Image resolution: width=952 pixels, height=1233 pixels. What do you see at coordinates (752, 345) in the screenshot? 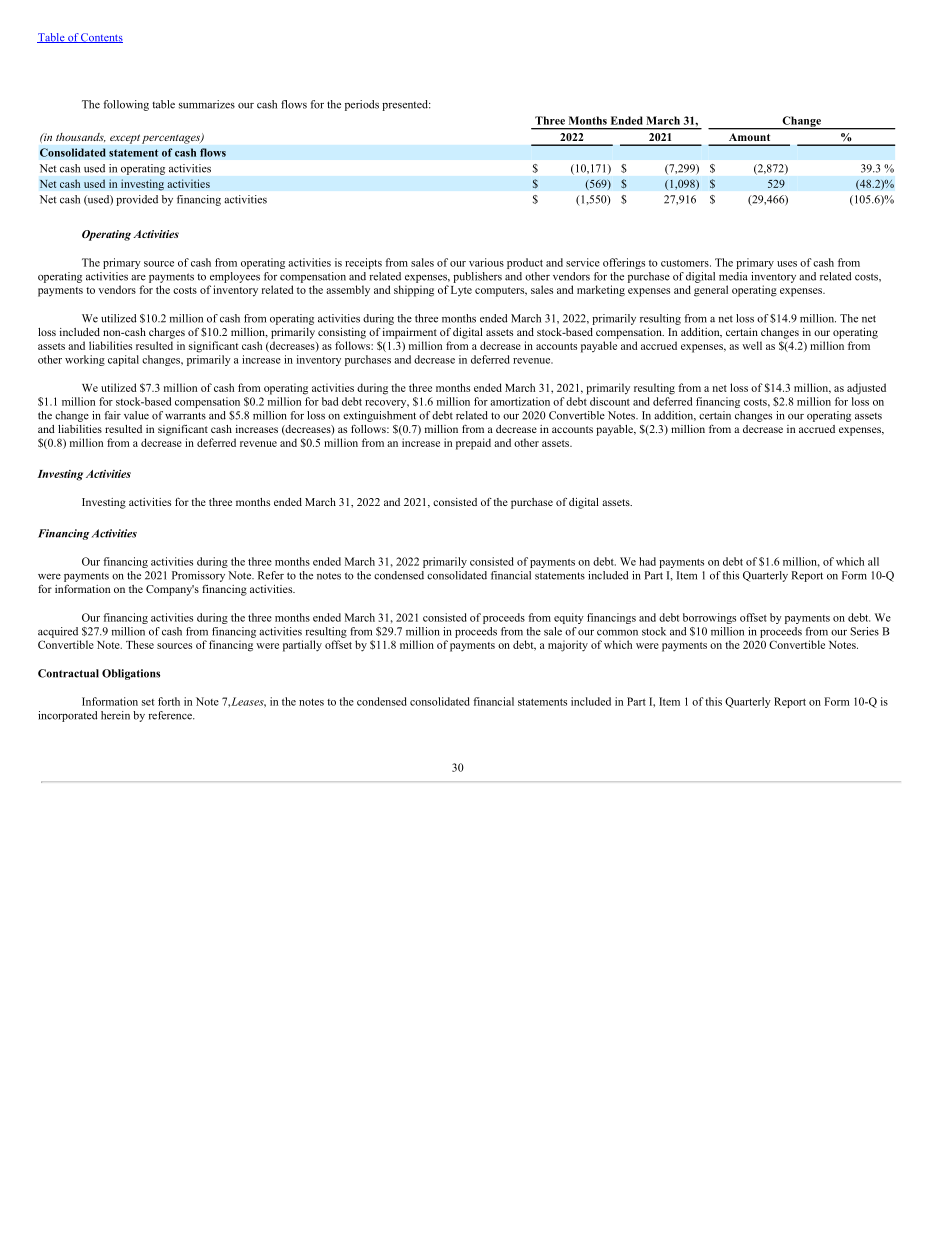
I see `well` at bounding box center [752, 345].
